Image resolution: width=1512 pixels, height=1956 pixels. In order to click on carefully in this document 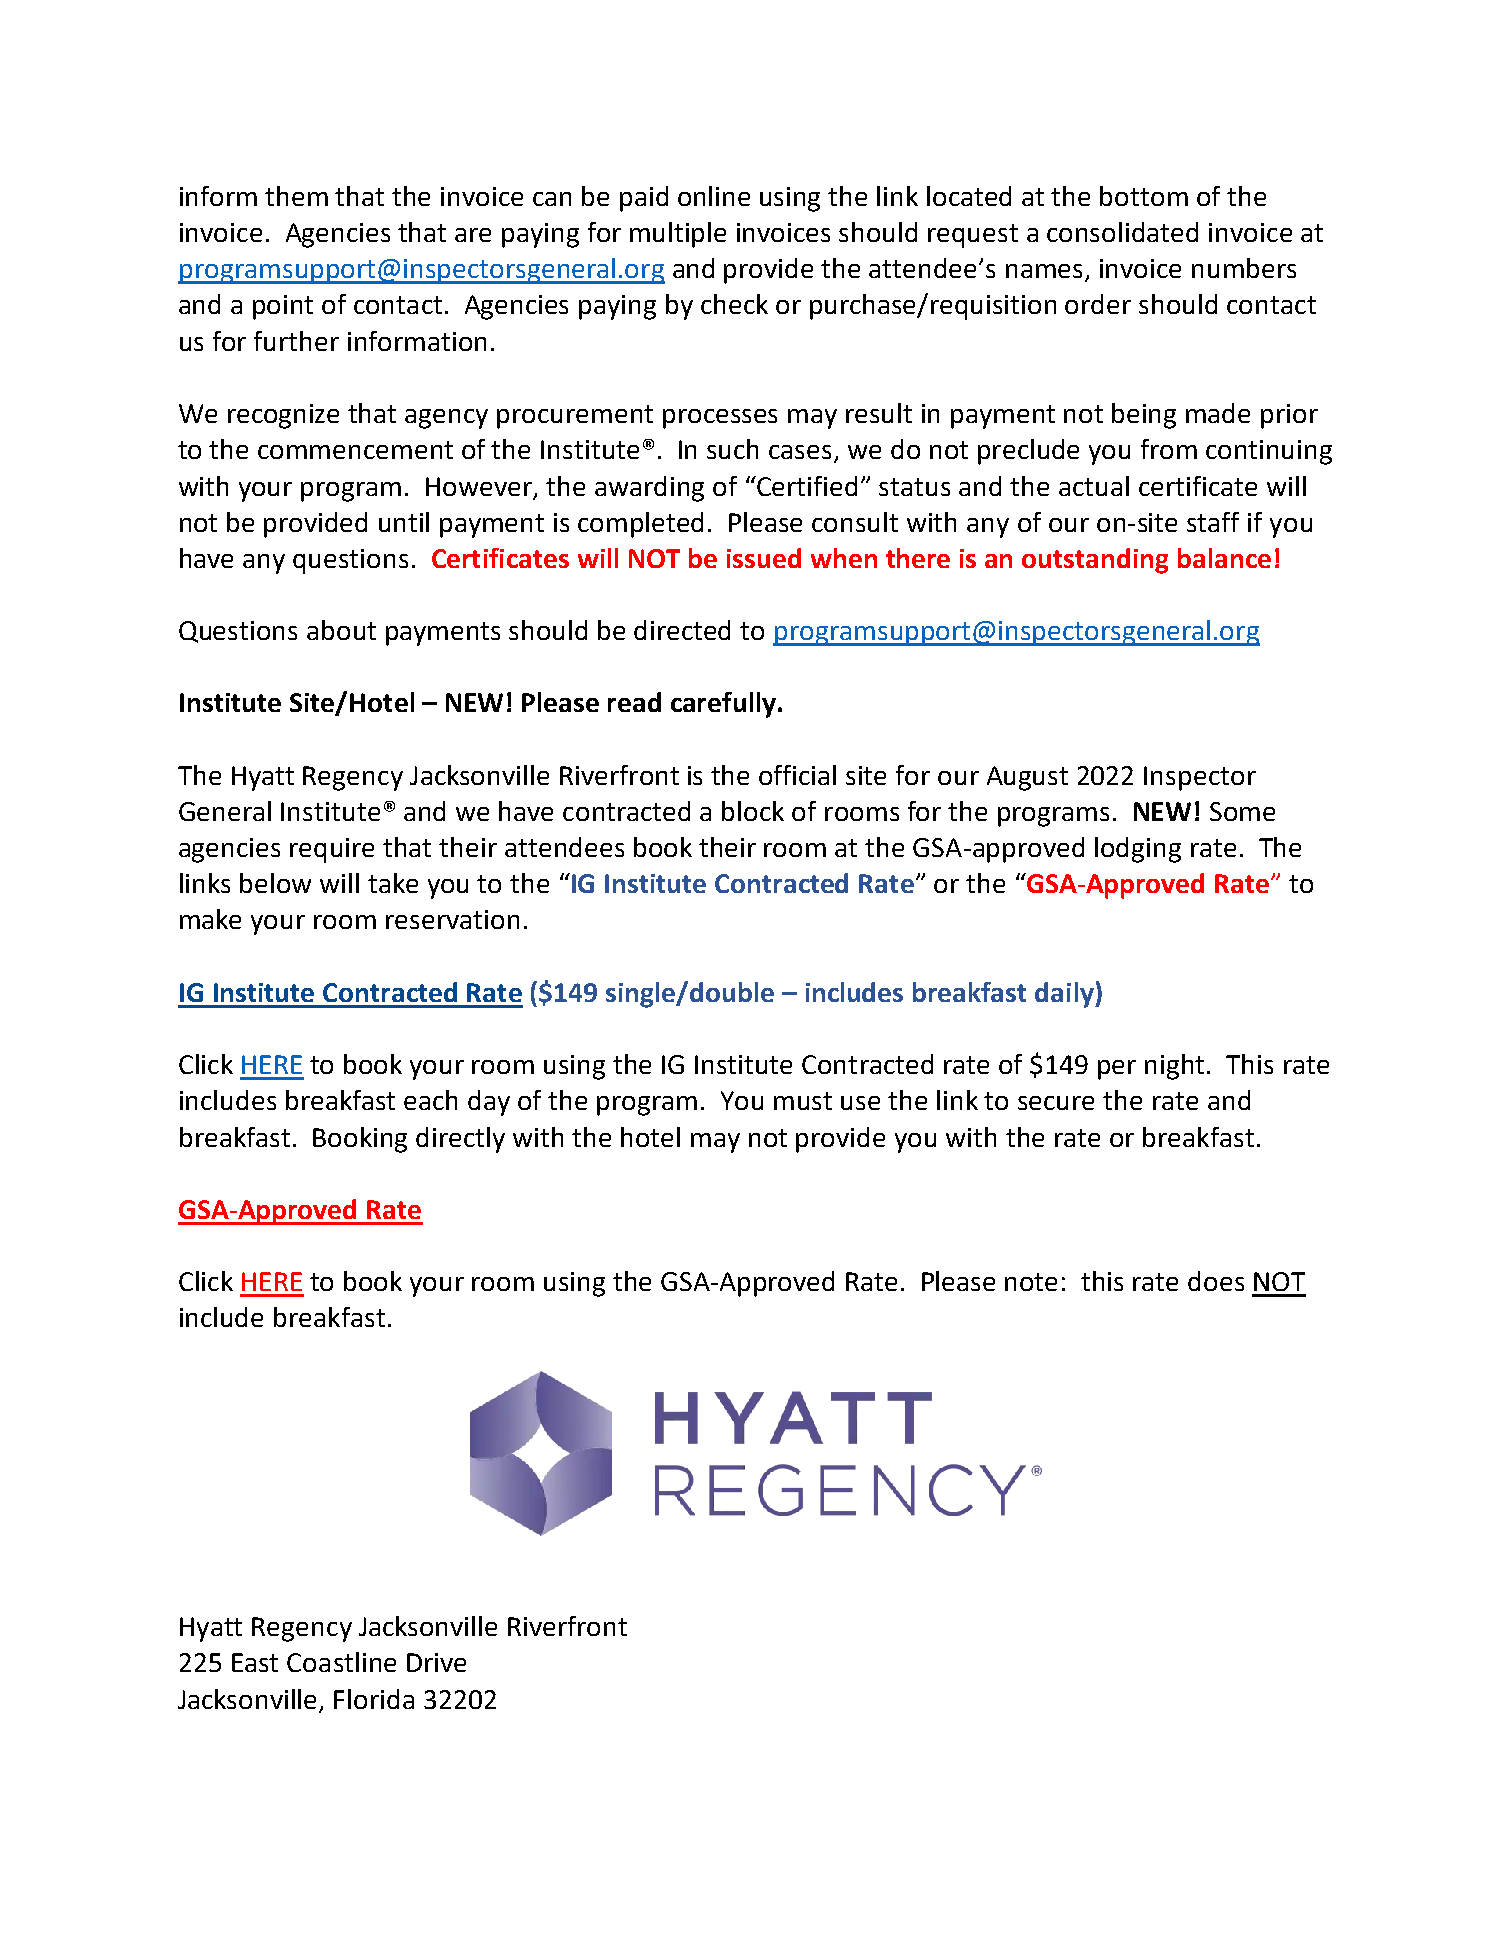, I will do `click(723, 705)`.
